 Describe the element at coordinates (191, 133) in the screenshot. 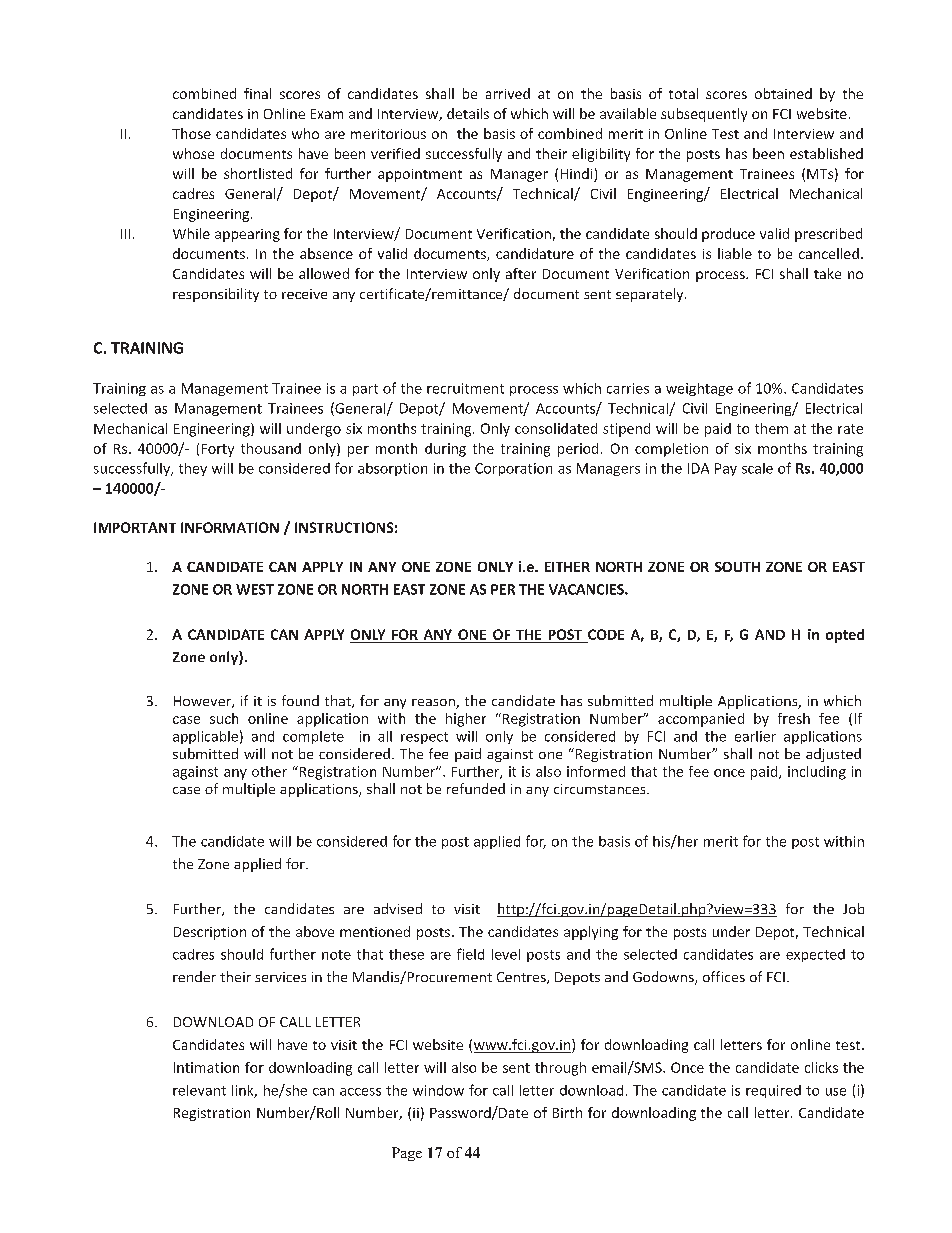

I see `Those` at that location.
